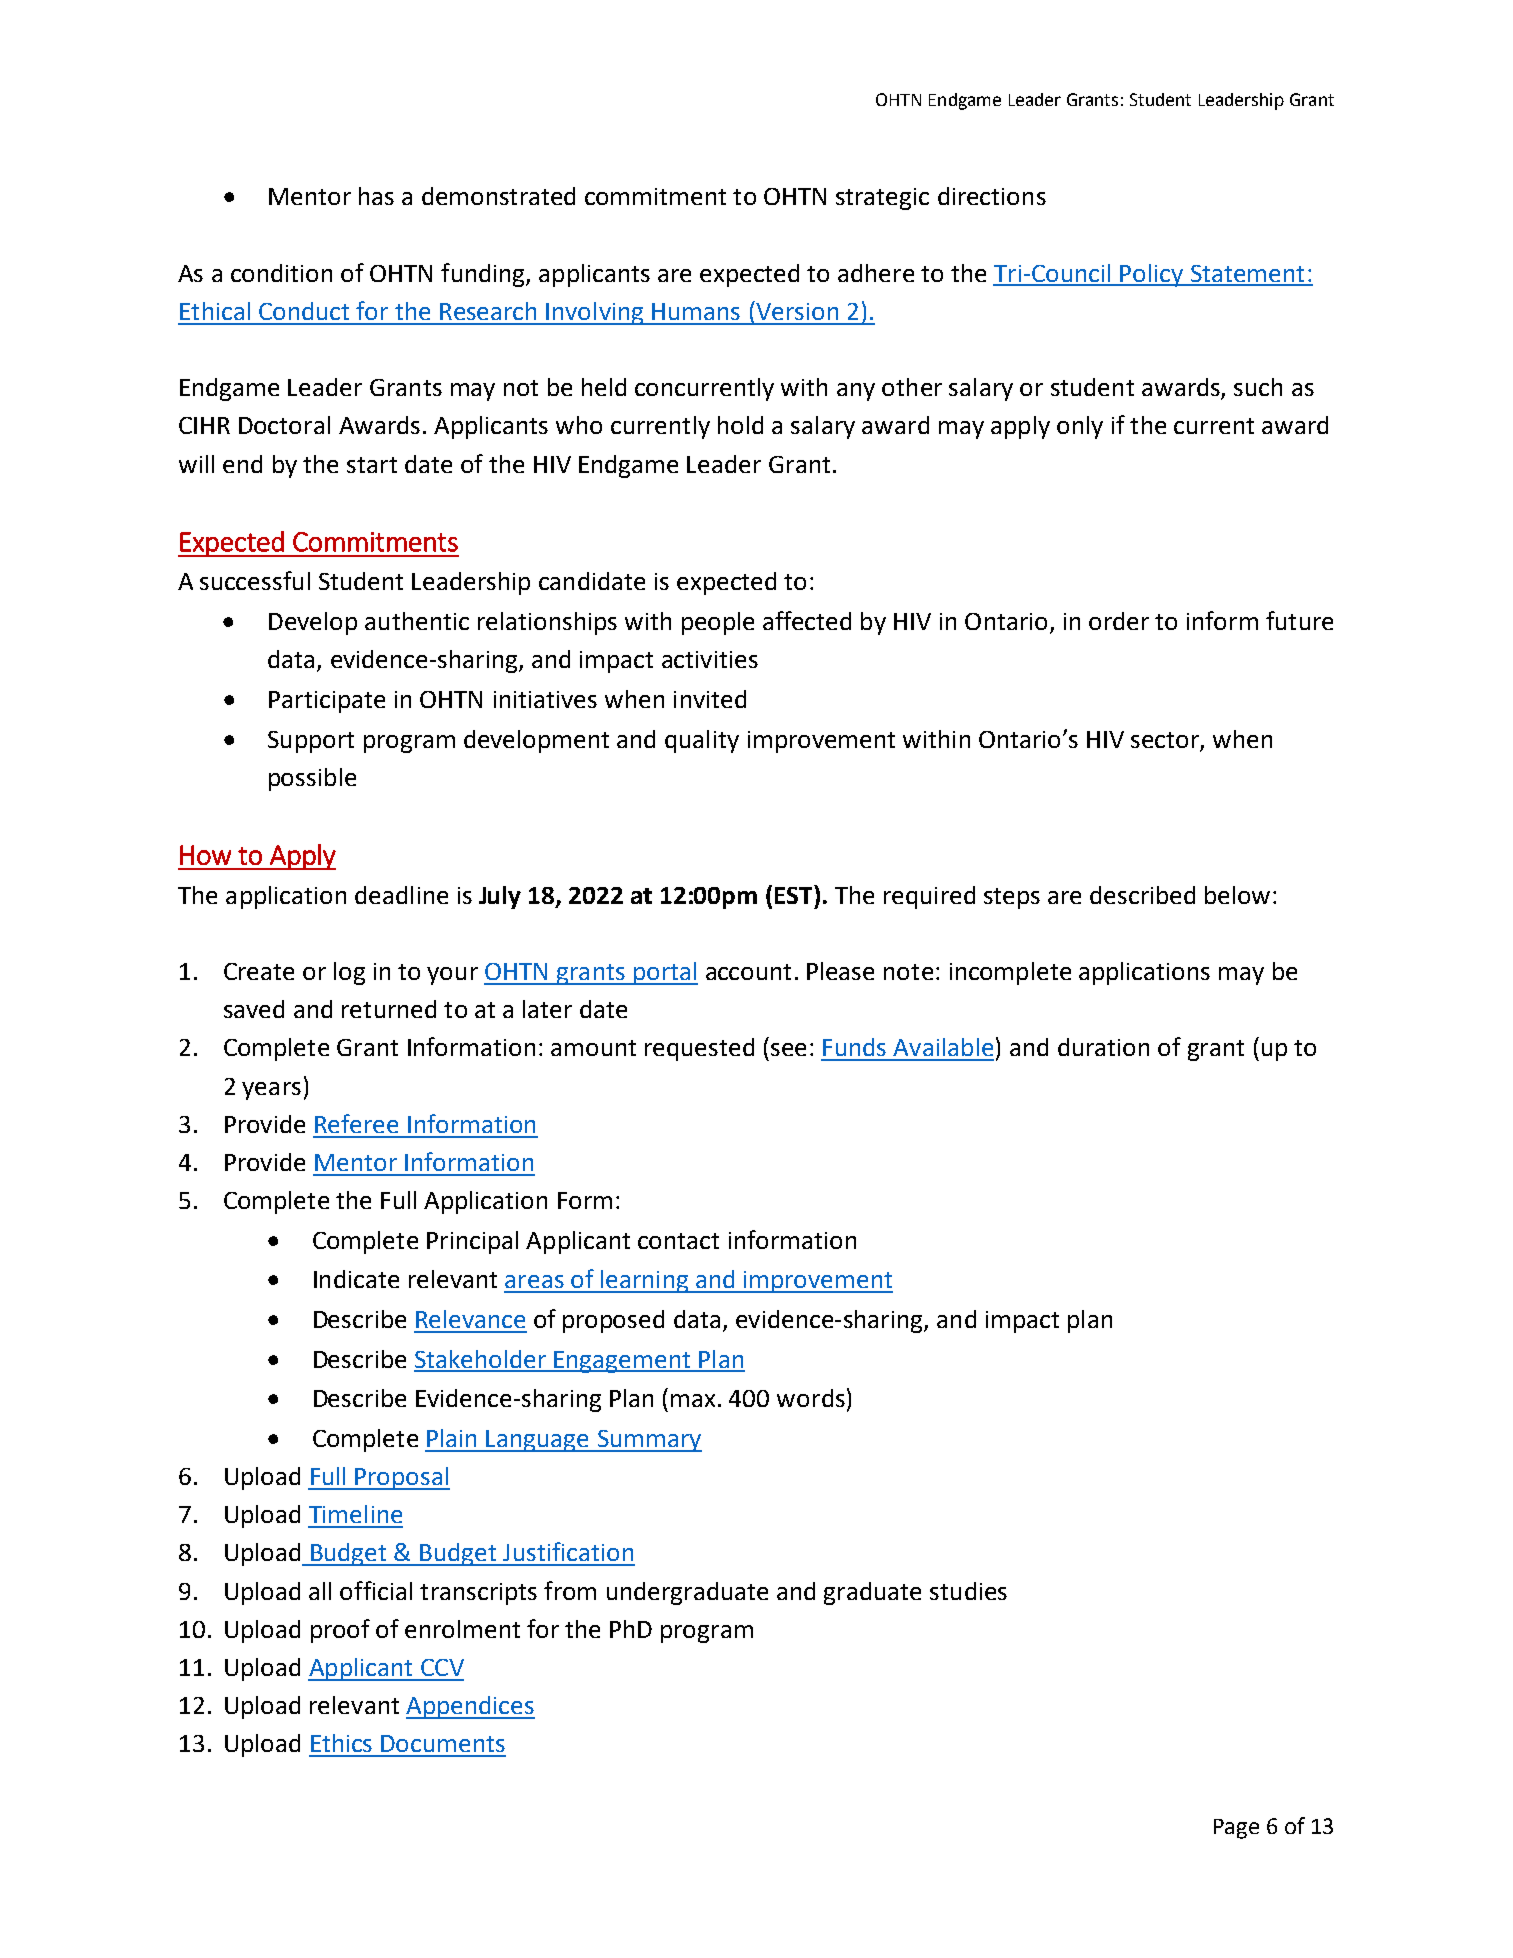 This screenshot has height=1958, width=1513. What do you see at coordinates (1236, 1829) in the screenshot?
I see `Page` at bounding box center [1236, 1829].
